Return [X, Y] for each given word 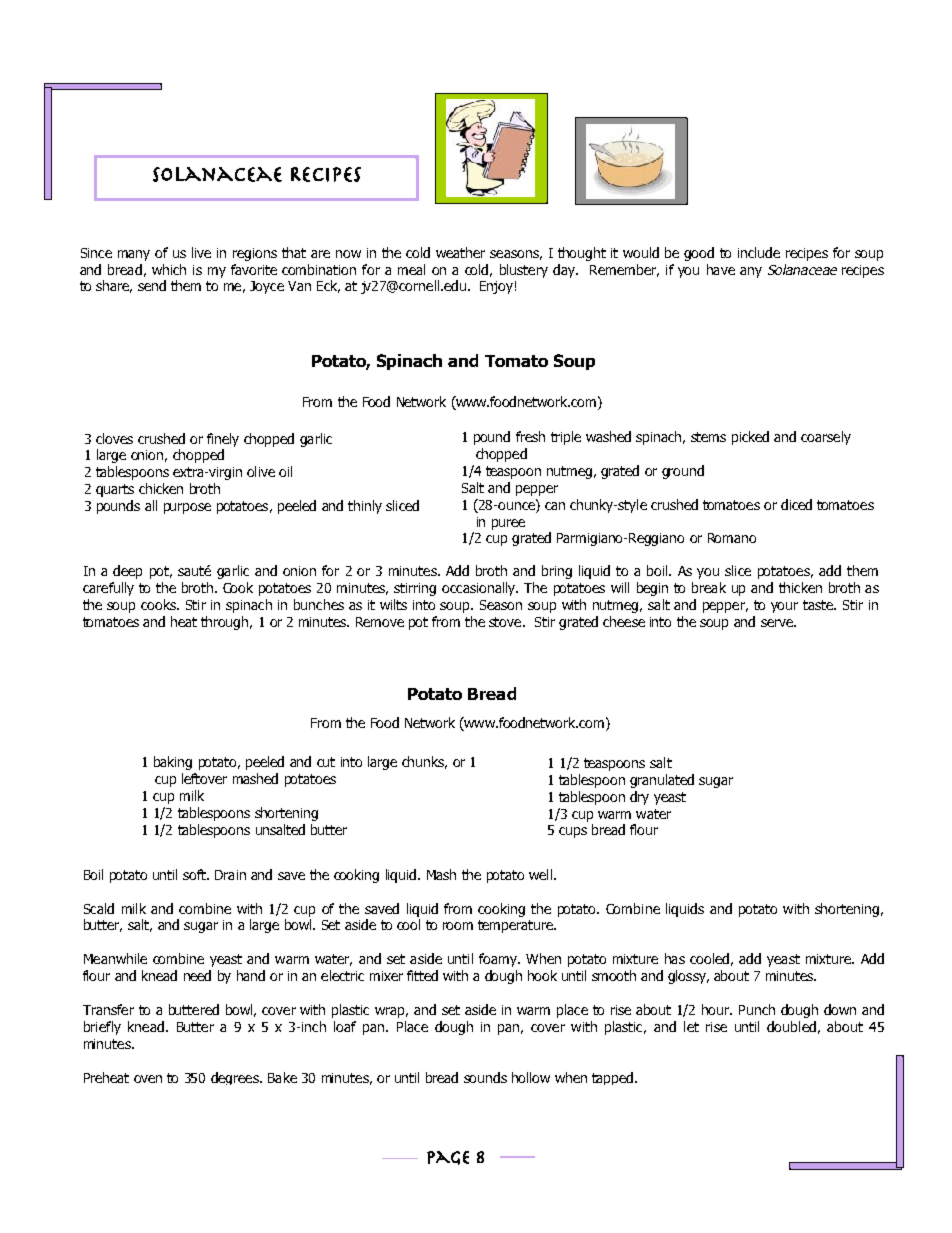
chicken [161, 488]
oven [148, 1079]
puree [508, 524]
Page [448, 1158]
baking [173, 763]
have [721, 269]
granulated [662, 781]
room [458, 926]
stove [506, 622]
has [675, 958]
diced [796, 504]
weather [460, 252]
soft [195, 874]
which [169, 269]
